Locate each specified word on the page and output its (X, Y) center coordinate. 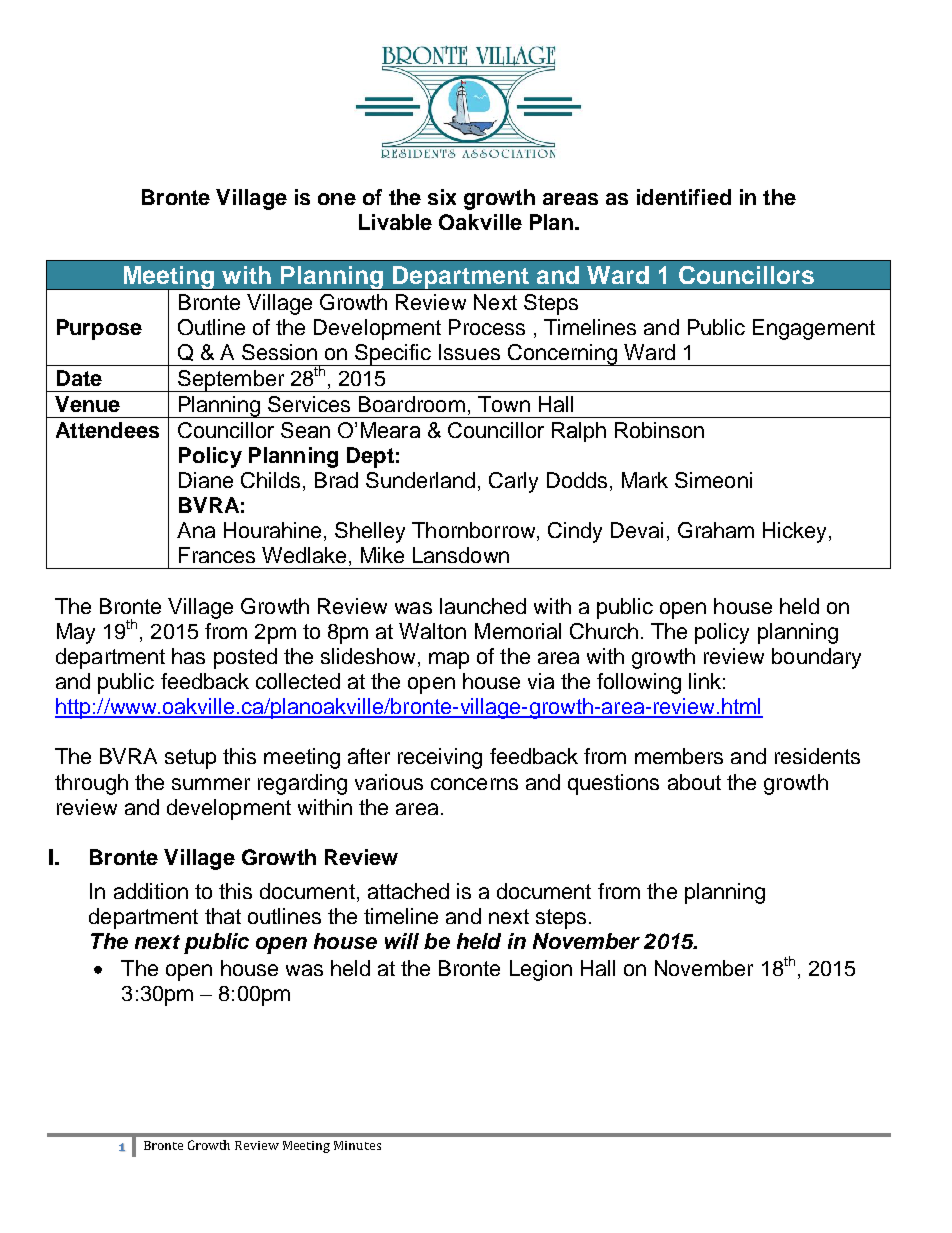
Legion (541, 970)
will (402, 941)
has (188, 656)
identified (684, 197)
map (449, 660)
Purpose (99, 329)
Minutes (357, 1145)
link (705, 681)
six (442, 197)
